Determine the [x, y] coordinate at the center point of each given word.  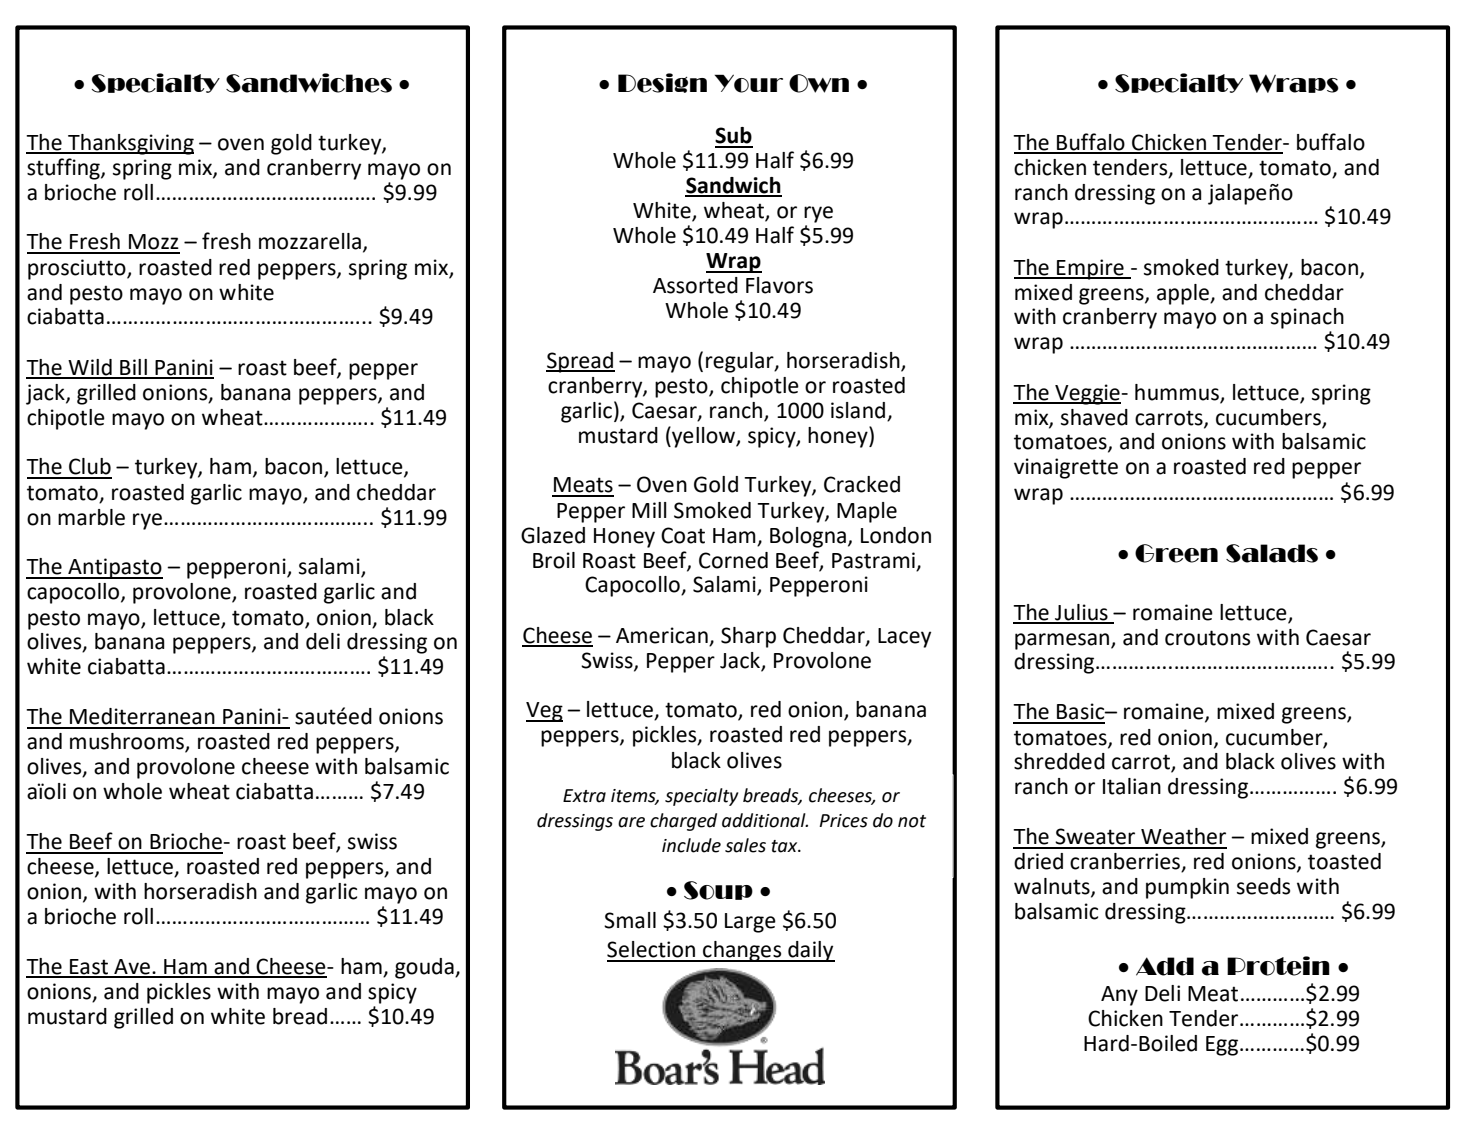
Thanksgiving [130, 144]
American [662, 635]
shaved [1094, 417]
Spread [580, 362]
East [89, 968]
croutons [1207, 638]
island [859, 411]
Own [819, 83]
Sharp [748, 637]
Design [662, 83]
